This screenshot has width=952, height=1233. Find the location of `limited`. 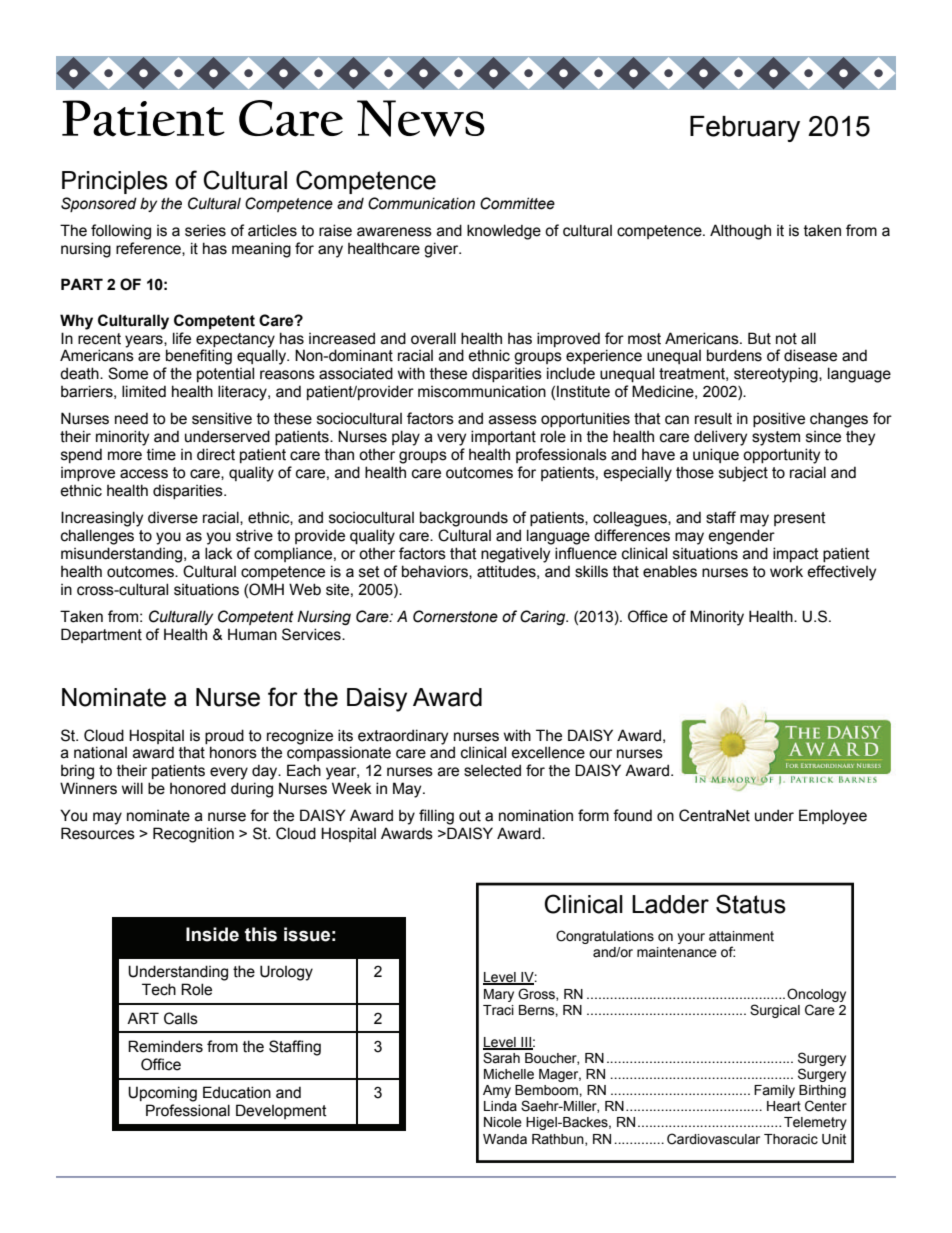

limited is located at coordinates (144, 391).
